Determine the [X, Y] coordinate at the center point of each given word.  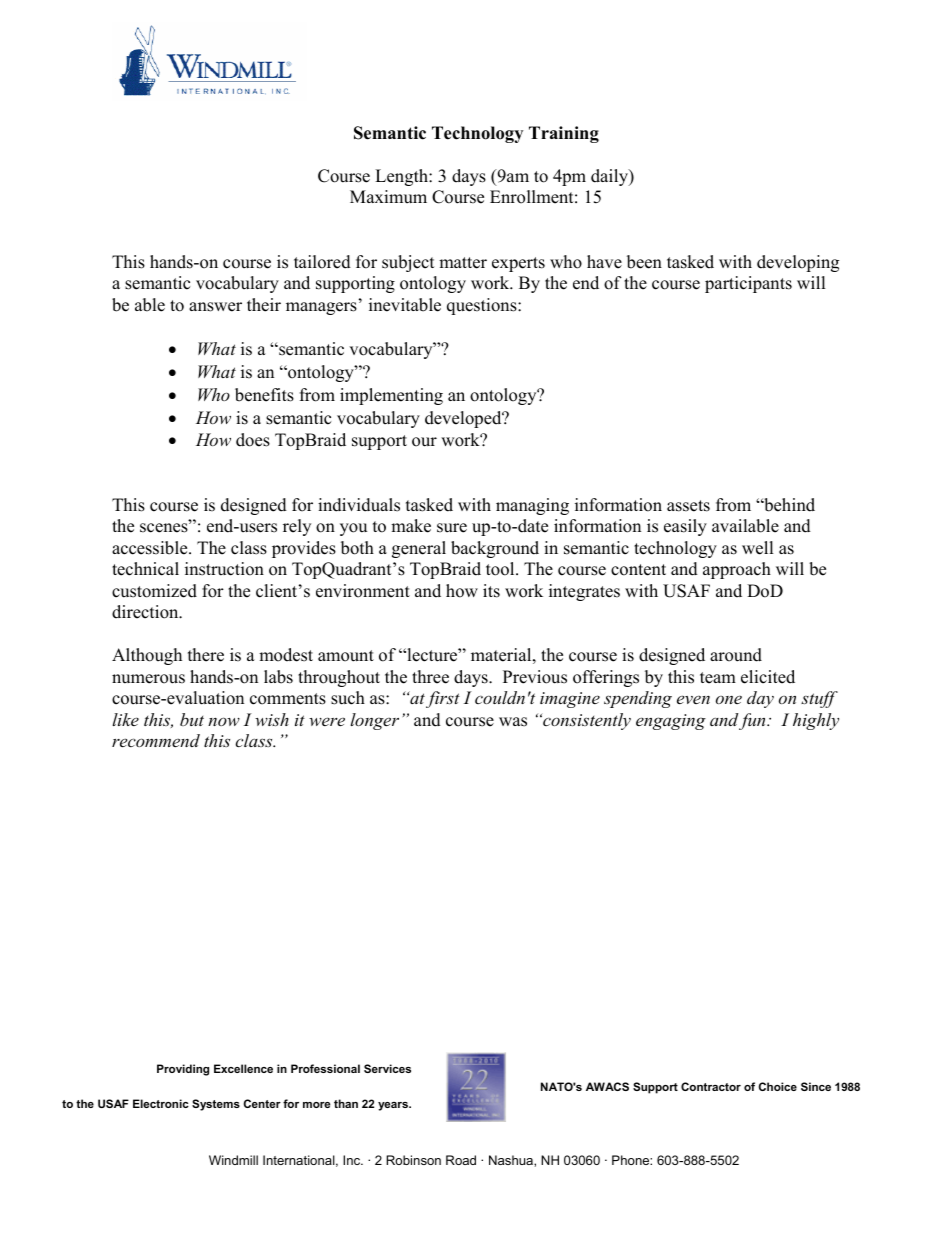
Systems [216, 1105]
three [430, 677]
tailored [322, 262]
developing [798, 263]
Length [402, 177]
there [206, 655]
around [736, 655]
